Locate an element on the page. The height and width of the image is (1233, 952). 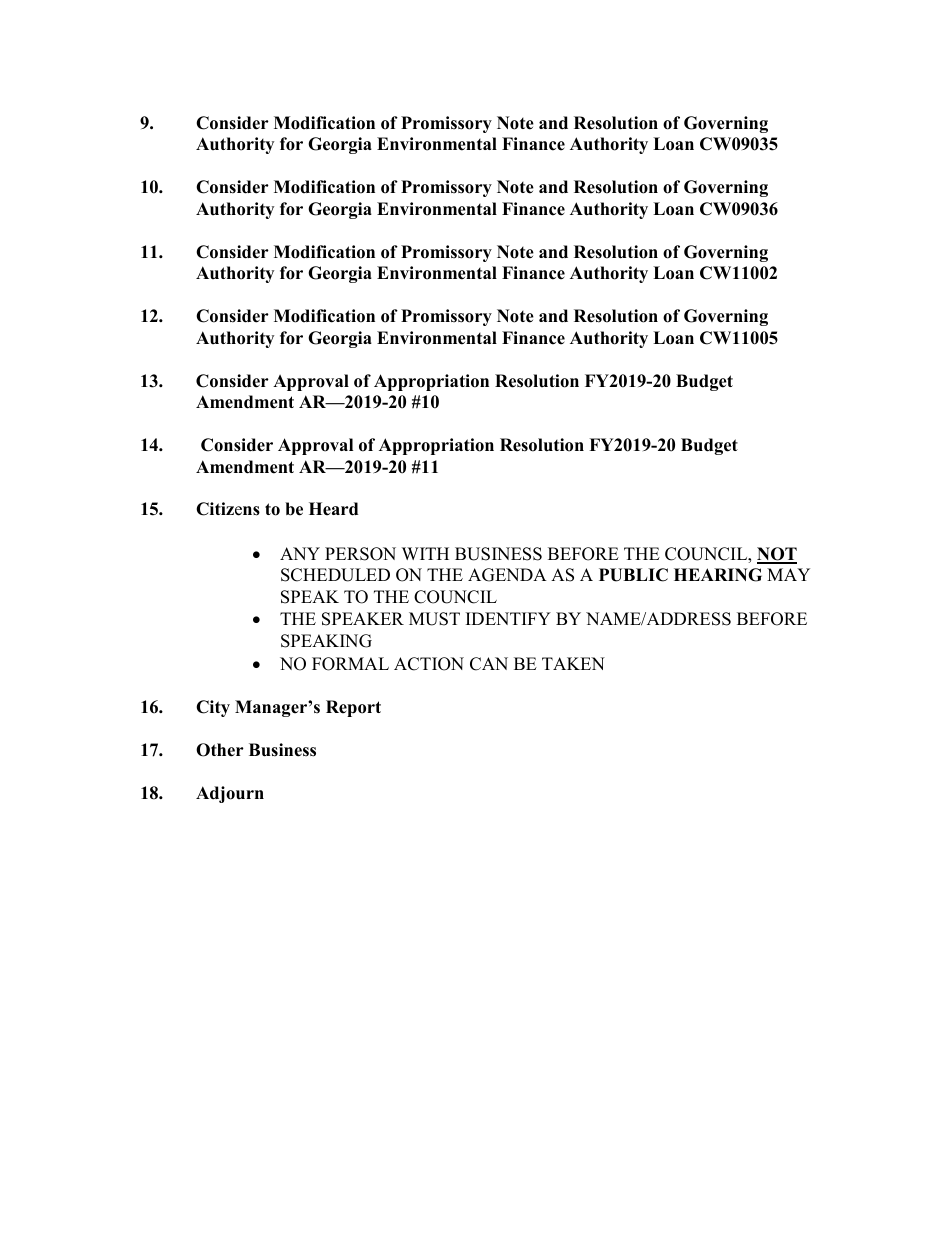
HEARING is located at coordinates (718, 575).
